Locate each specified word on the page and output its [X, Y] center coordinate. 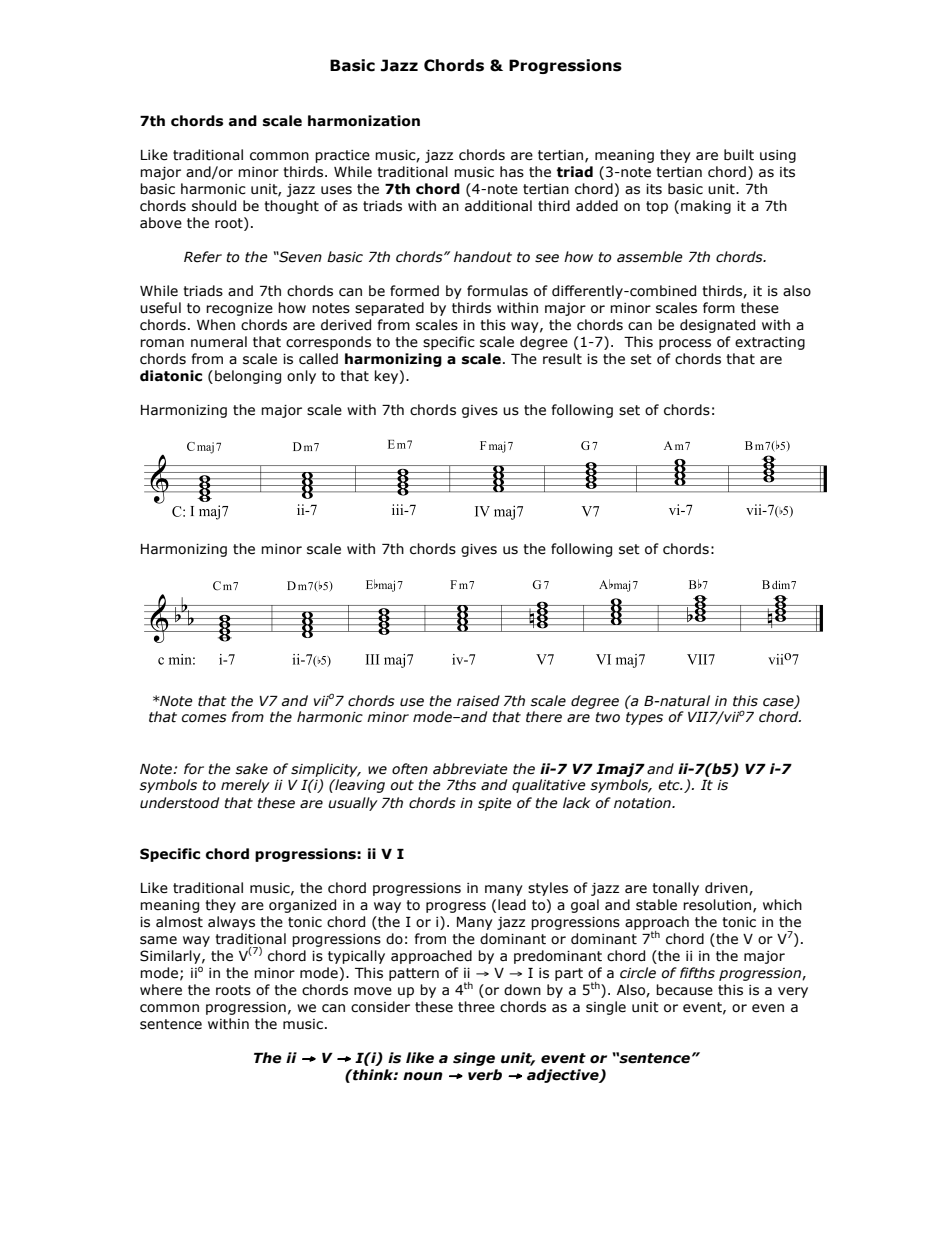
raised [478, 701]
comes [204, 718]
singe [474, 1059]
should [214, 206]
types [644, 718]
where [161, 990]
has [512, 172]
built [739, 155]
